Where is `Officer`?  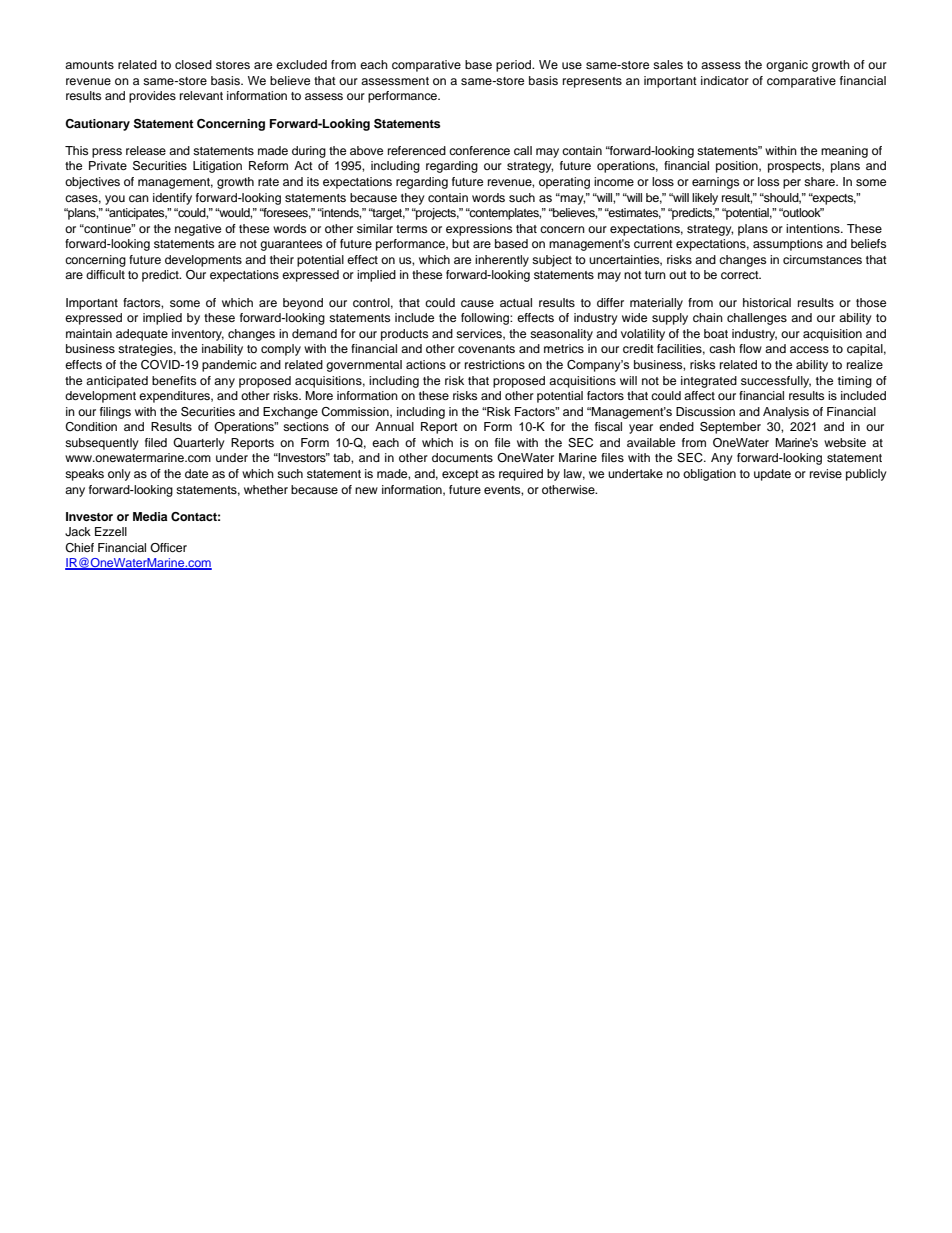 Officer is located at coordinates (168, 547).
